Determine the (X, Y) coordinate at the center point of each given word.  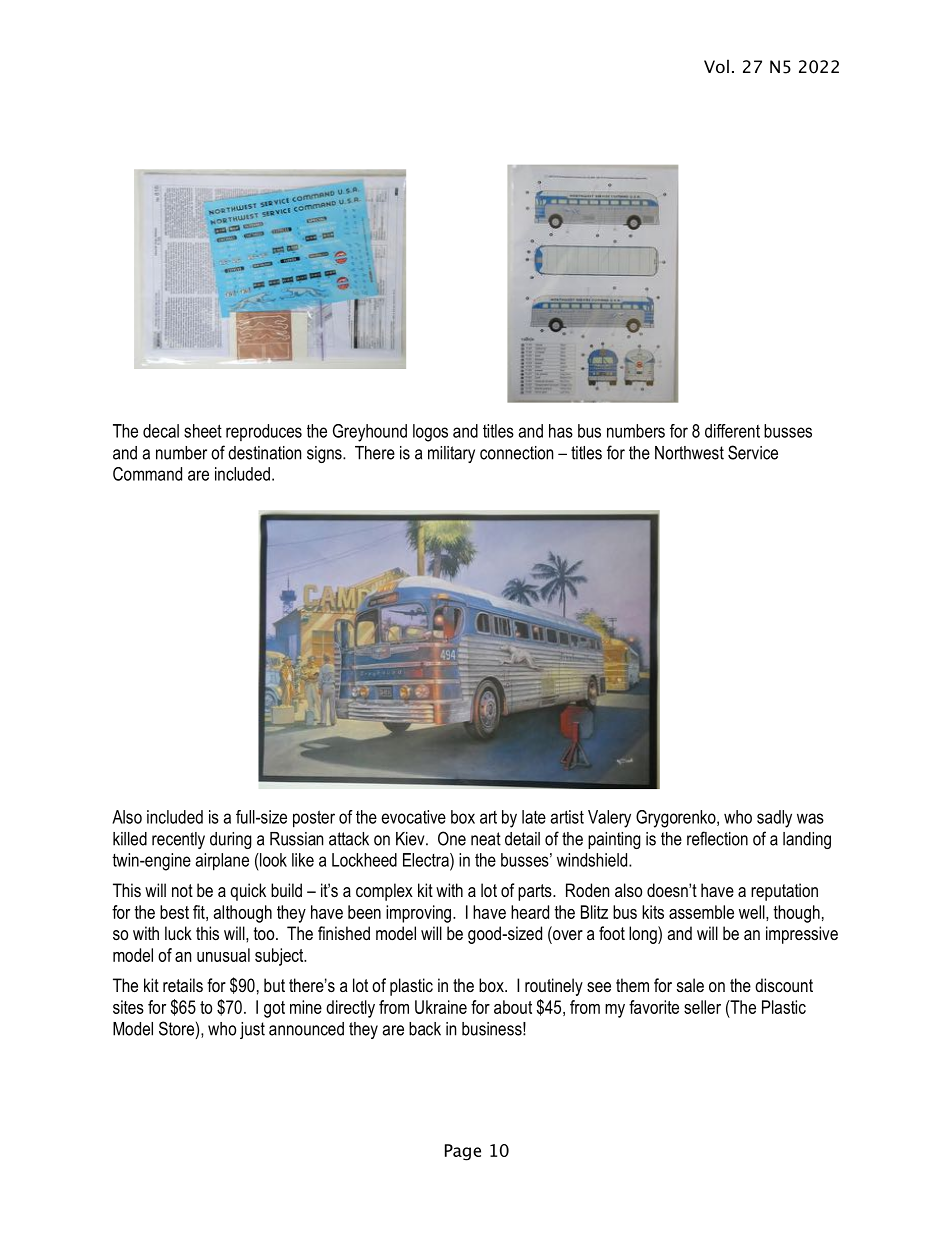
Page (463, 1152)
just (252, 1030)
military (451, 454)
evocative (413, 817)
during (231, 840)
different (732, 431)
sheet (203, 431)
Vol (716, 66)
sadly (774, 819)
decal (161, 431)
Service (753, 452)
